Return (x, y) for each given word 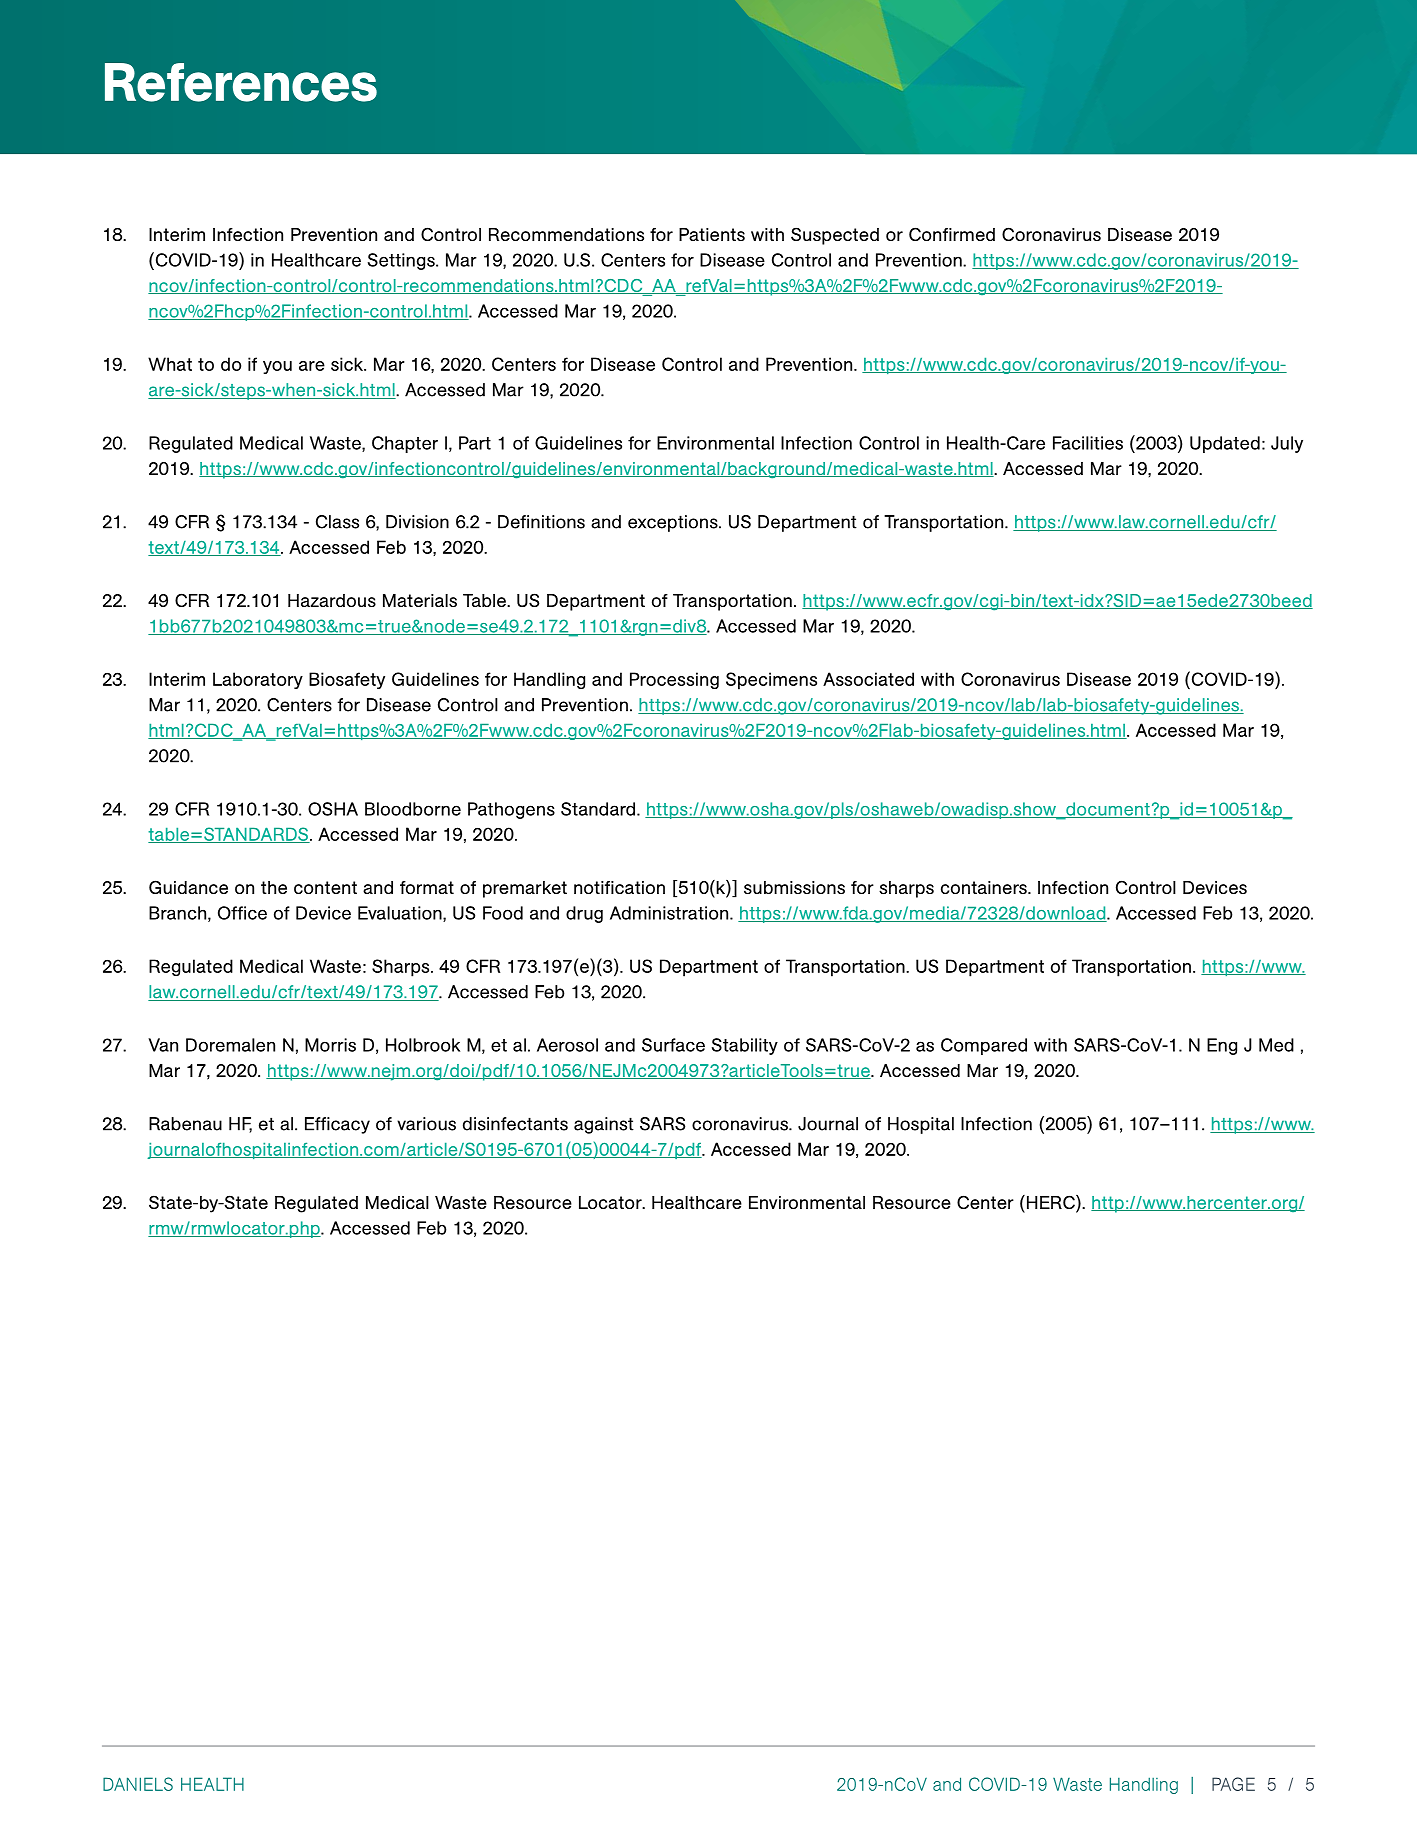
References (241, 82)
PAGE (1233, 1784)
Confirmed (952, 234)
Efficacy (337, 1125)
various (426, 1124)
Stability (745, 1046)
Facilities (1088, 443)
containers (985, 887)
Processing (674, 680)
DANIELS (138, 1784)
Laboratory (258, 680)
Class (337, 522)
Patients (712, 234)
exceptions (674, 523)
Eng (1222, 1046)
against (604, 1125)
